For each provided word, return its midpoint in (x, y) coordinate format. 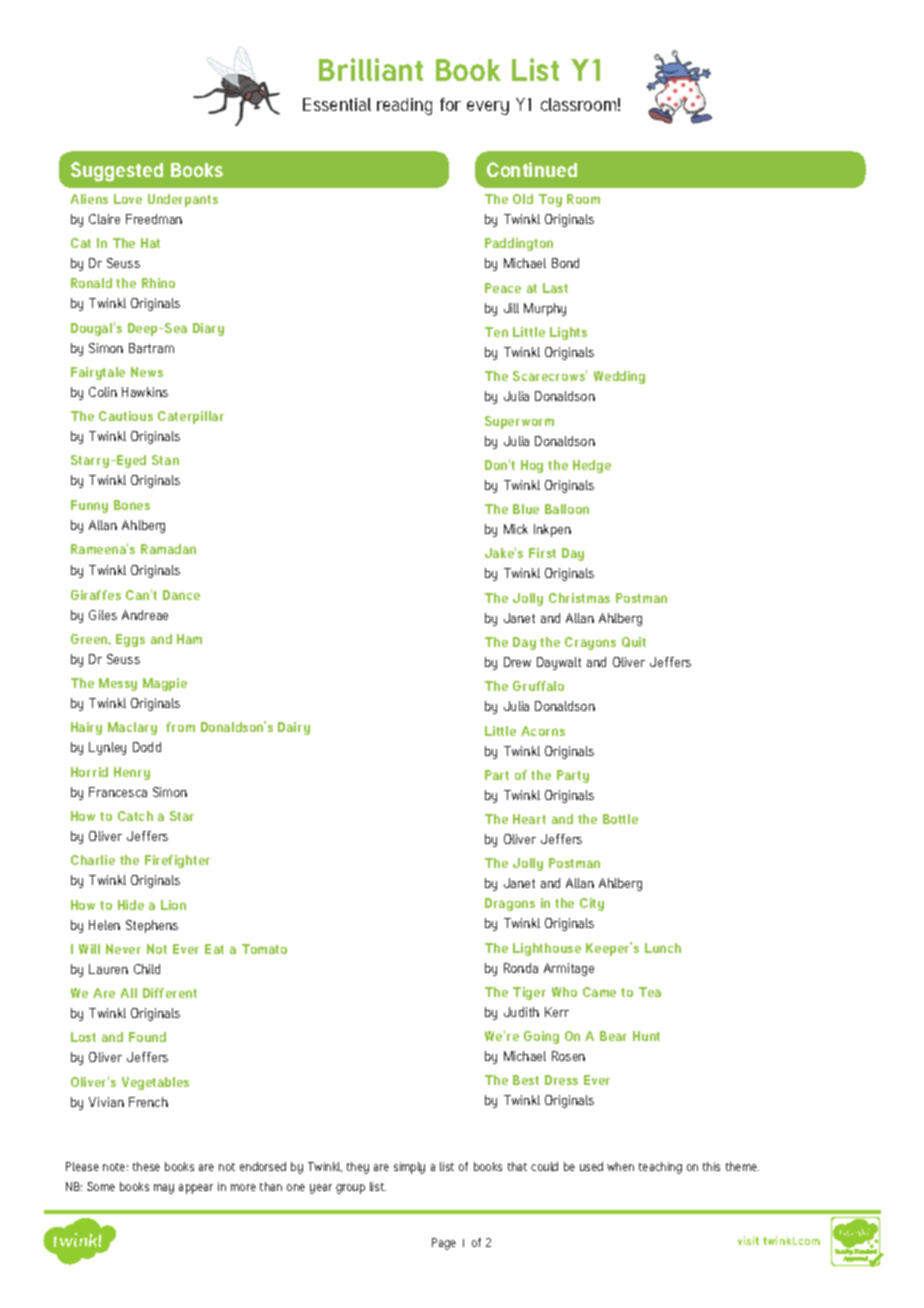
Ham (189, 639)
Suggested (117, 172)
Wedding (619, 377)
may (164, 1189)
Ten (496, 332)
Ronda (521, 968)
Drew (517, 662)
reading (404, 106)
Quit (634, 642)
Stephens (152, 926)
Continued (532, 169)
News (147, 372)
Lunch (663, 948)
